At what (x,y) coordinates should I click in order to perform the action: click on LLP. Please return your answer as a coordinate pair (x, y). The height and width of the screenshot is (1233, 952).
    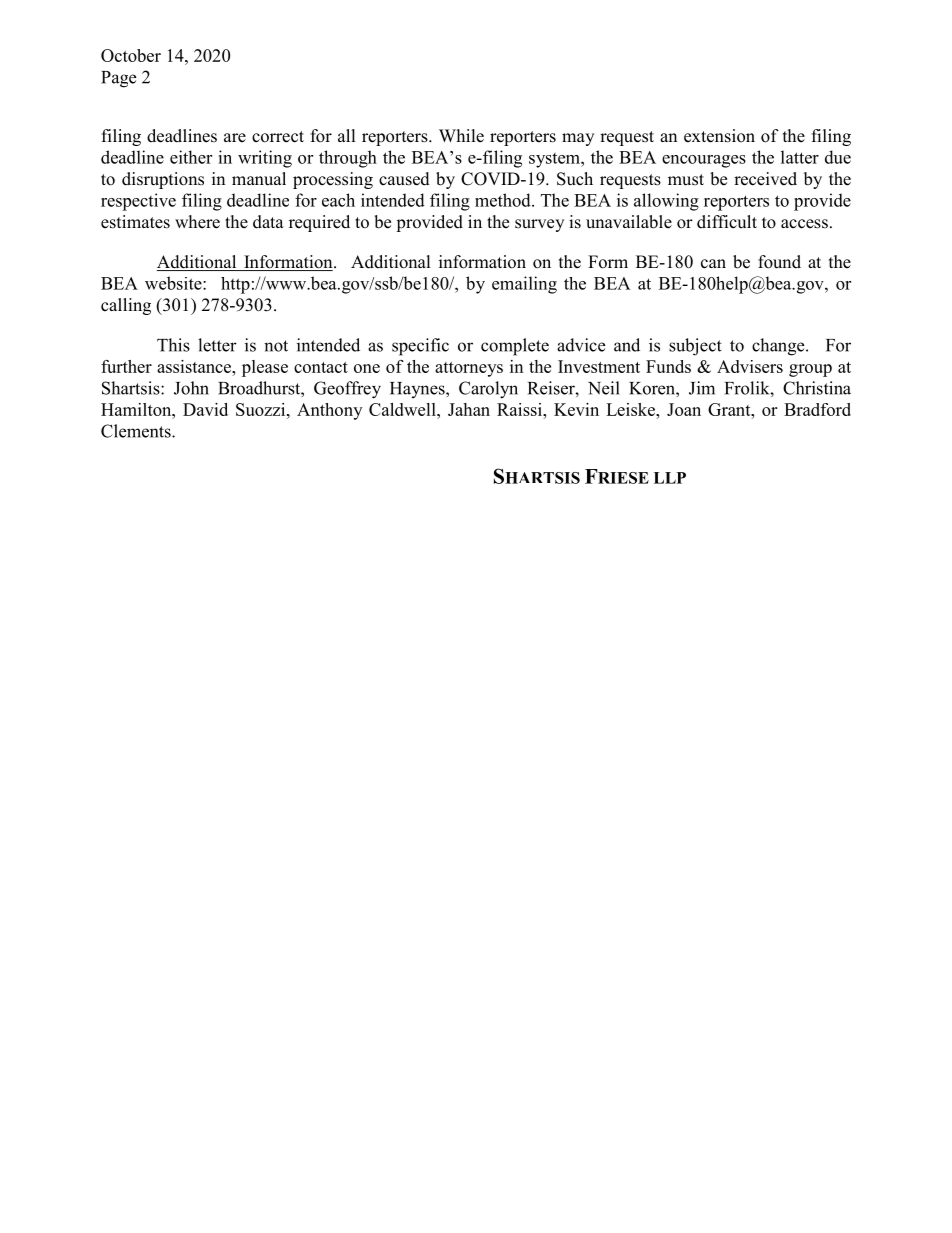
    Looking at the image, I should click on (670, 478).
